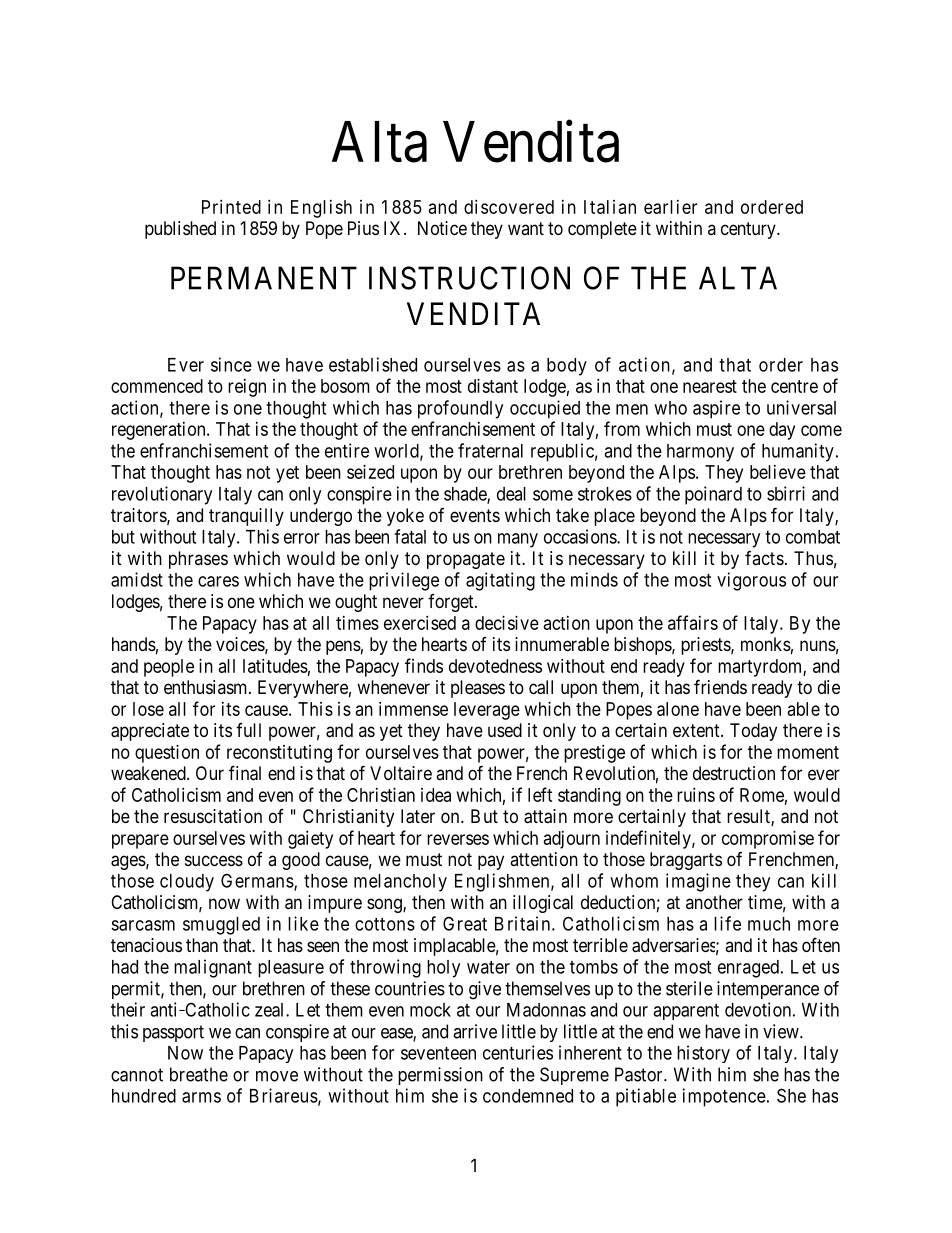 The width and height of the document is (952, 1233). I want to click on monks, so click(766, 644).
